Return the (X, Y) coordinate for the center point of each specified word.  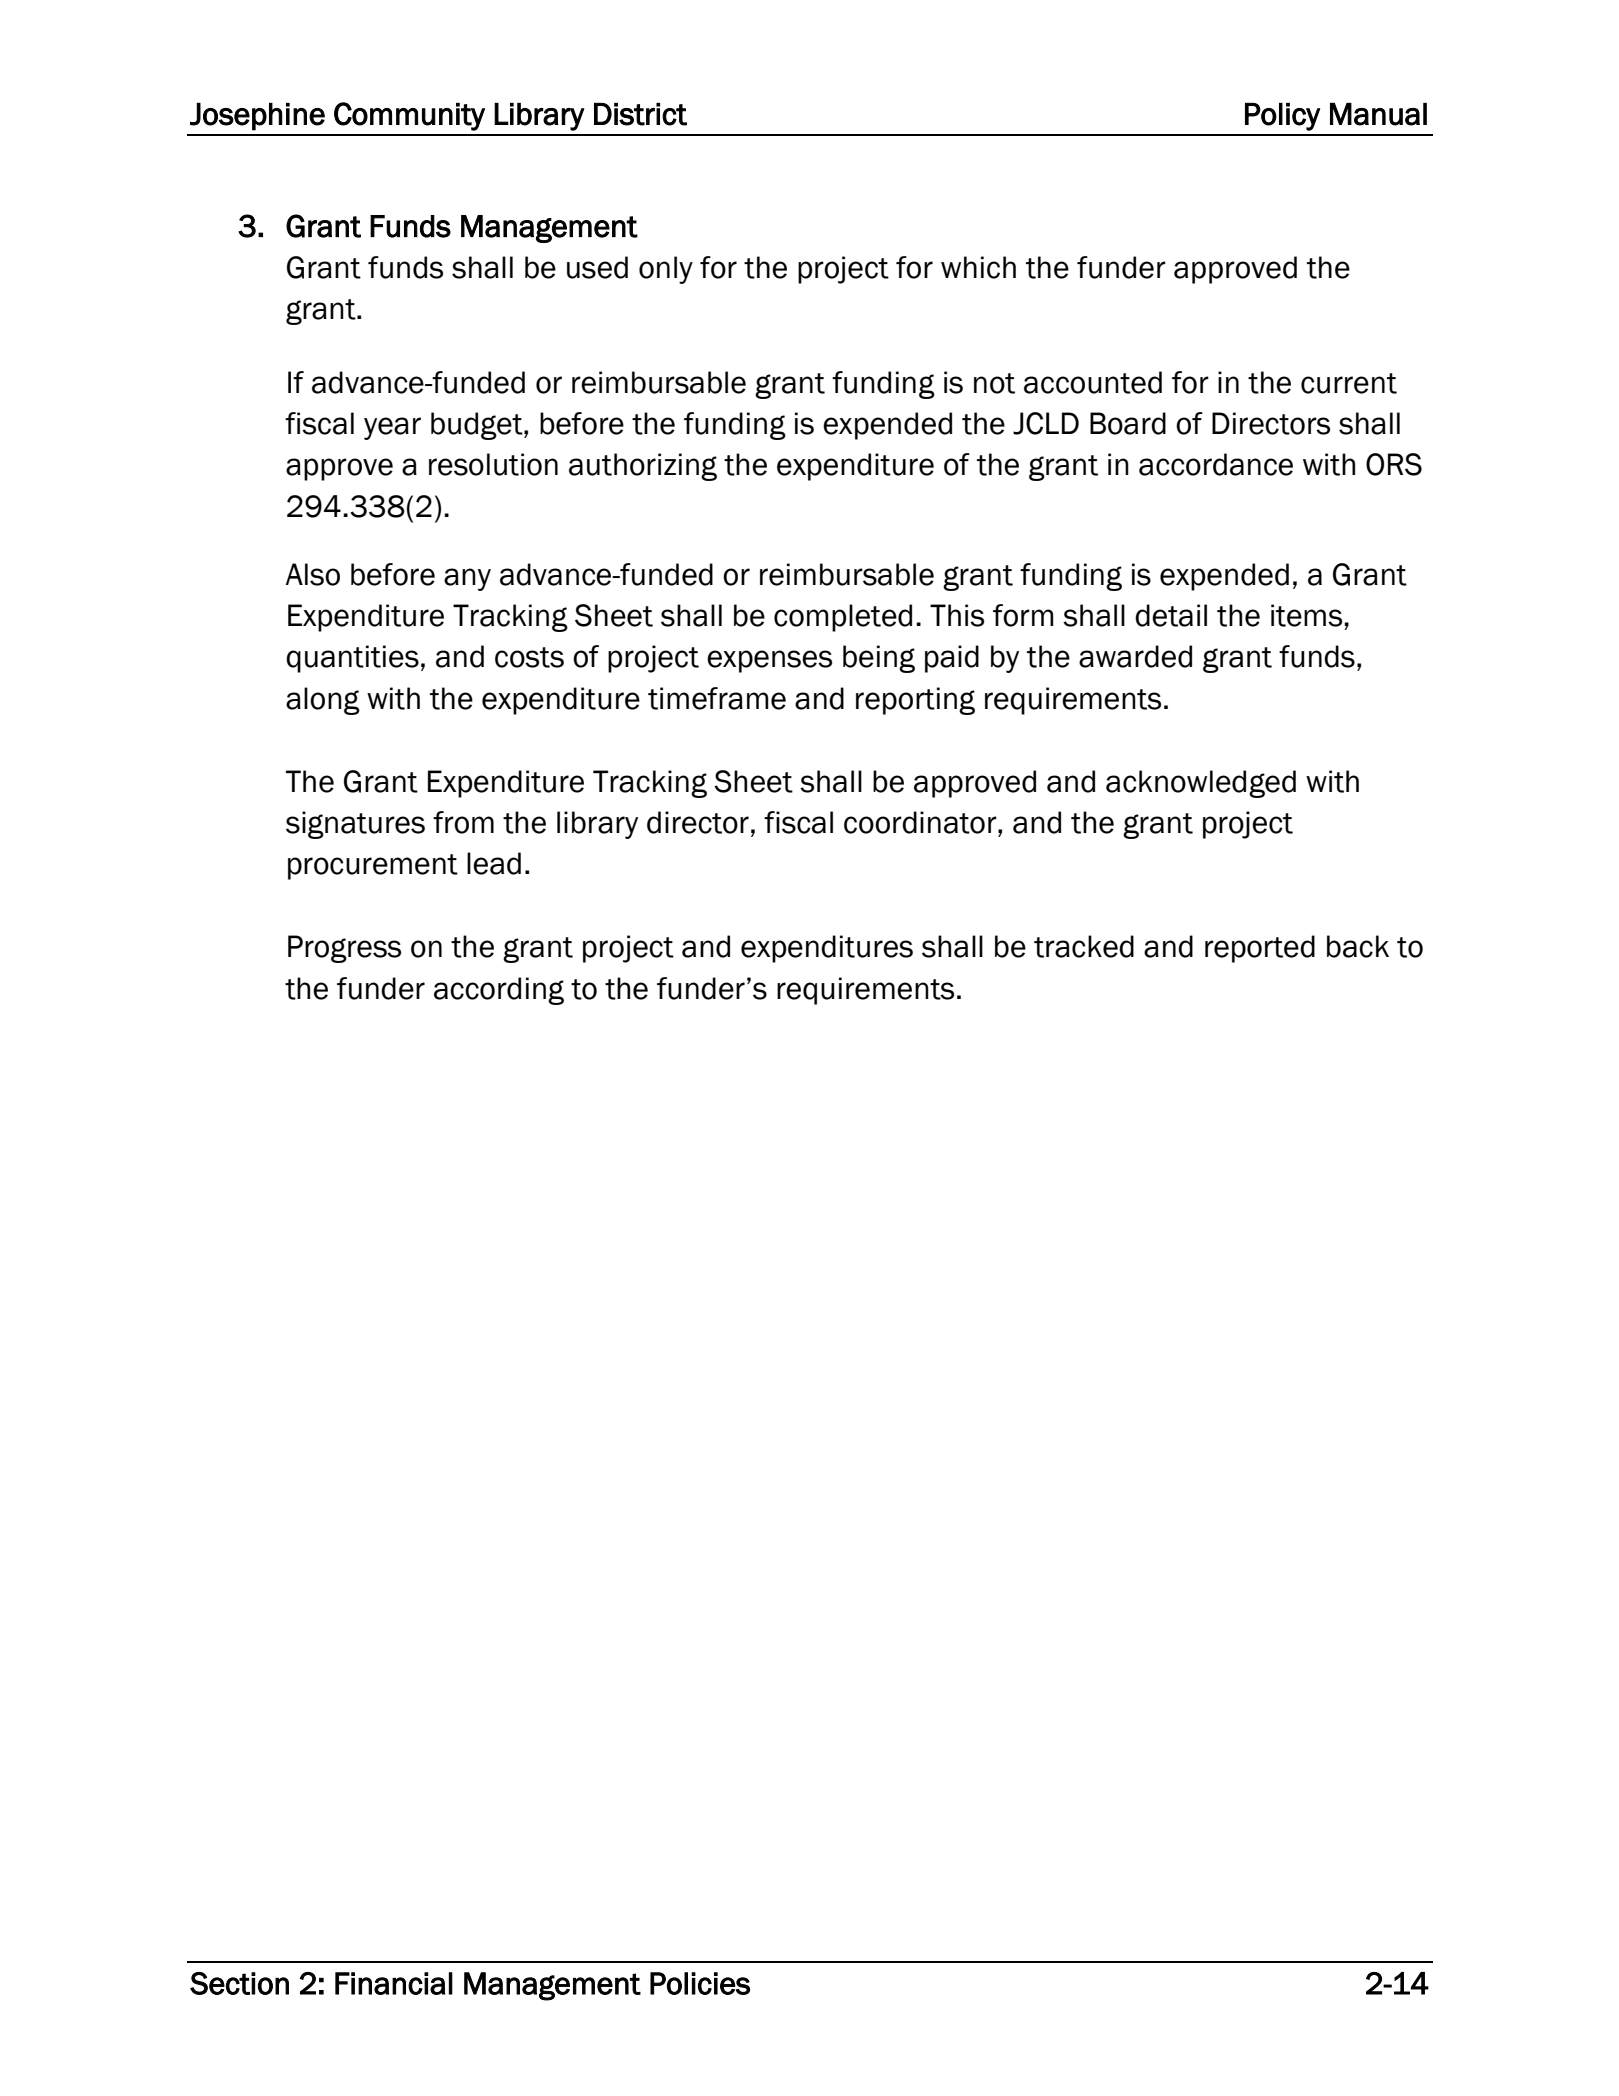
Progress (344, 949)
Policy (1283, 117)
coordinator (921, 822)
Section (239, 1983)
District (640, 114)
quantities (352, 659)
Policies (700, 1983)
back (1358, 946)
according (499, 991)
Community (409, 116)
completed (843, 618)
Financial (394, 1983)
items (1306, 615)
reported (1260, 949)
